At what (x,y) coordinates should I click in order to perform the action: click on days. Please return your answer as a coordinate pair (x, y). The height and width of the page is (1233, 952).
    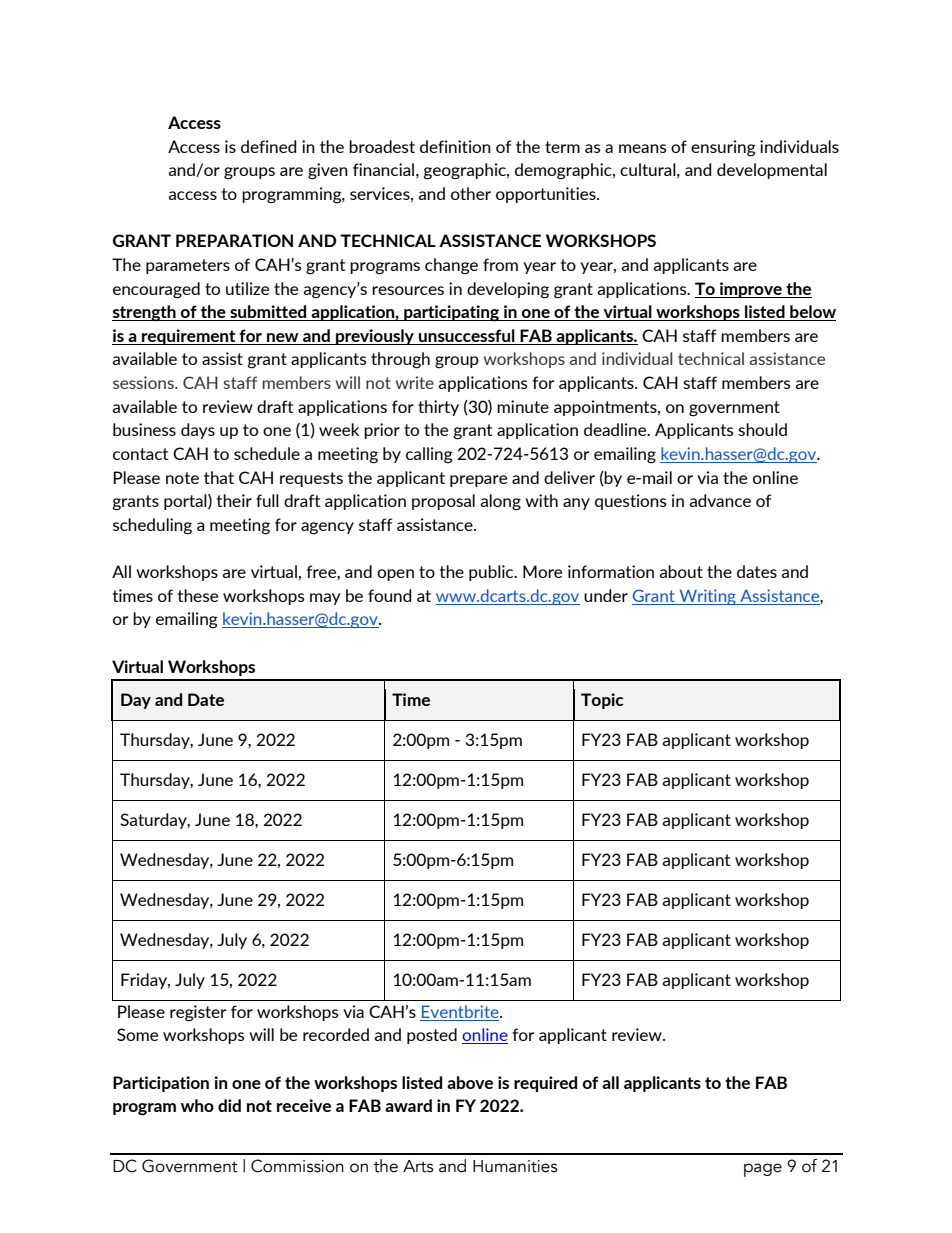
    Looking at the image, I should click on (198, 431).
